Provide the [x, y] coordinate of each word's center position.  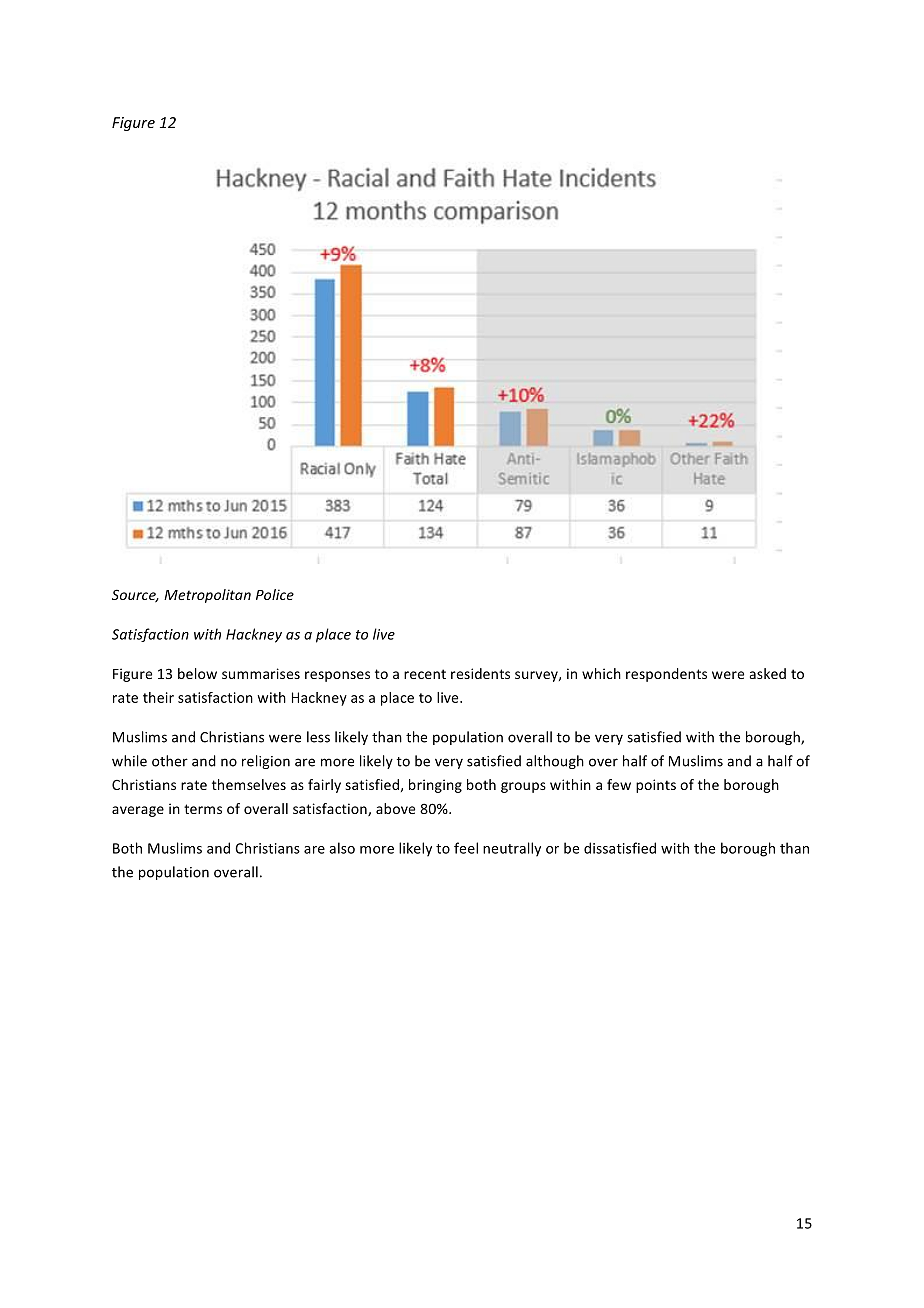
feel [466, 848]
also [342, 848]
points [656, 786]
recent [425, 674]
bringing [435, 786]
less [318, 737]
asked [768, 673]
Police [275, 594]
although [555, 762]
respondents [666, 675]
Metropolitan [207, 596]
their [158, 697]
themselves [249, 784]
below [197, 673]
